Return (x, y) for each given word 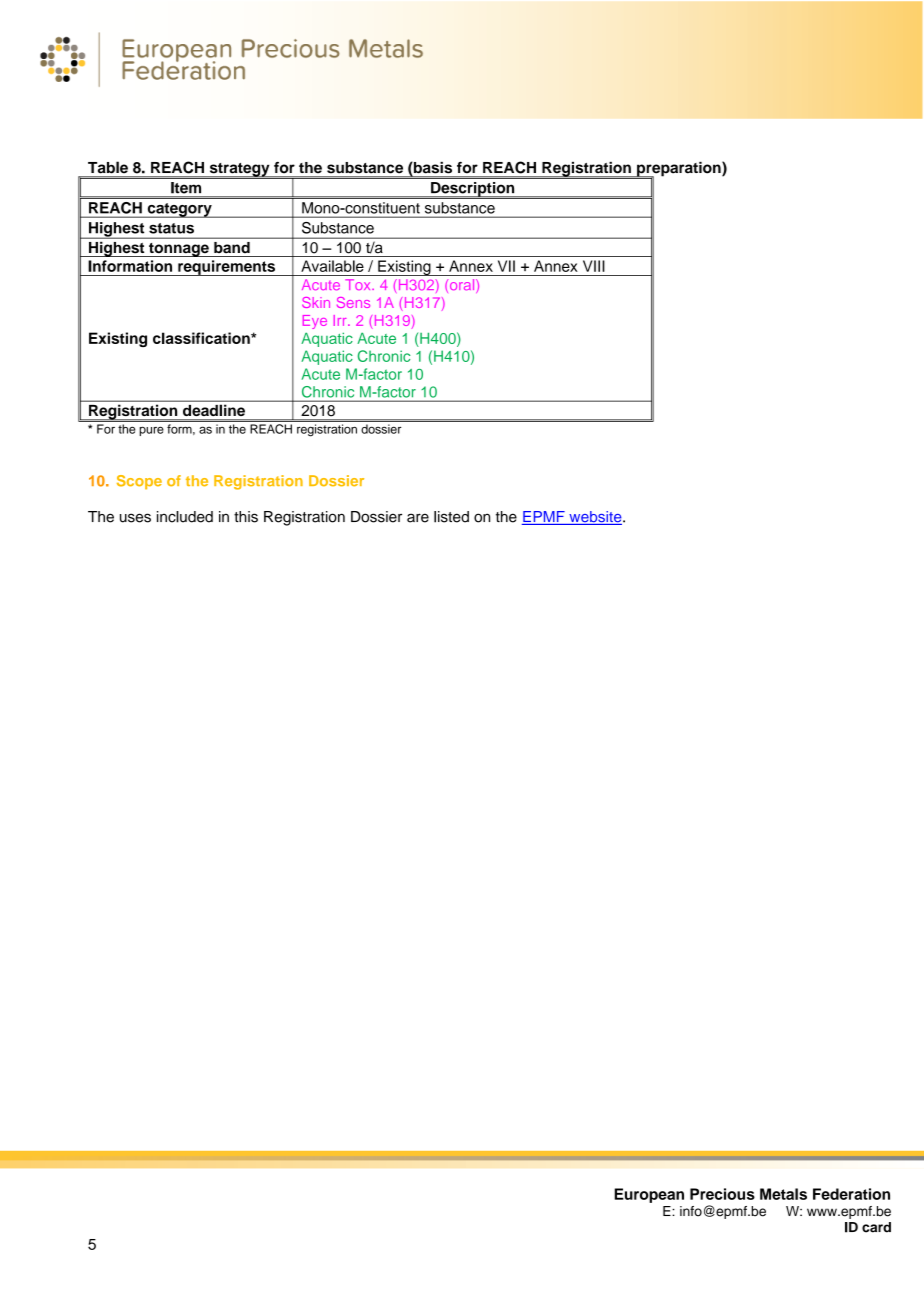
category (179, 210)
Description (473, 190)
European (649, 1195)
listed (451, 517)
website (595, 518)
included (185, 517)
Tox (359, 284)
